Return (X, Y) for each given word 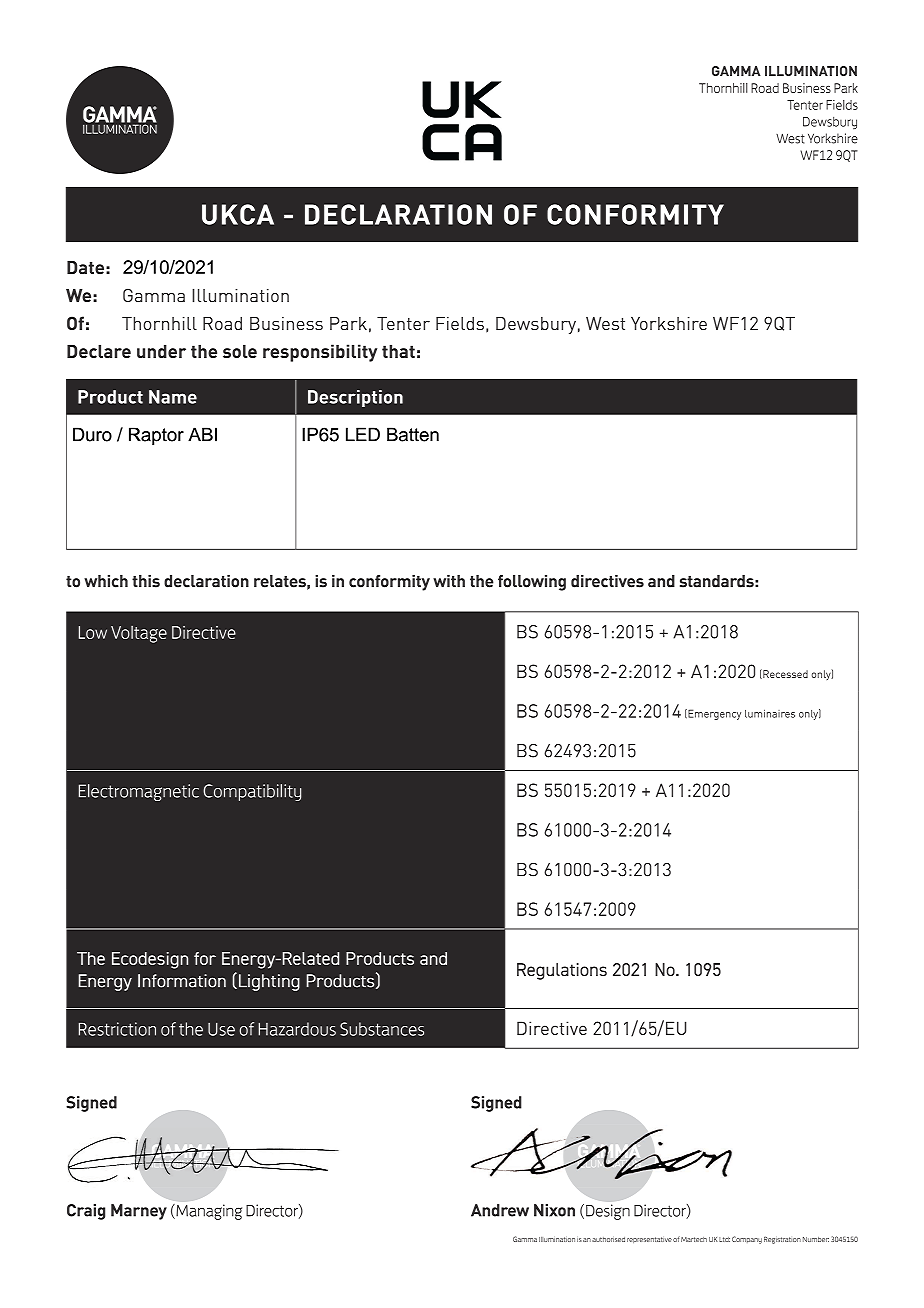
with (449, 581)
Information (182, 981)
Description (355, 398)
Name (173, 397)
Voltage (139, 634)
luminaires (770, 714)
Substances (382, 1029)
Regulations (562, 971)
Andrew (500, 1210)
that (398, 351)
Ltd (724, 1239)
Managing (208, 1212)
